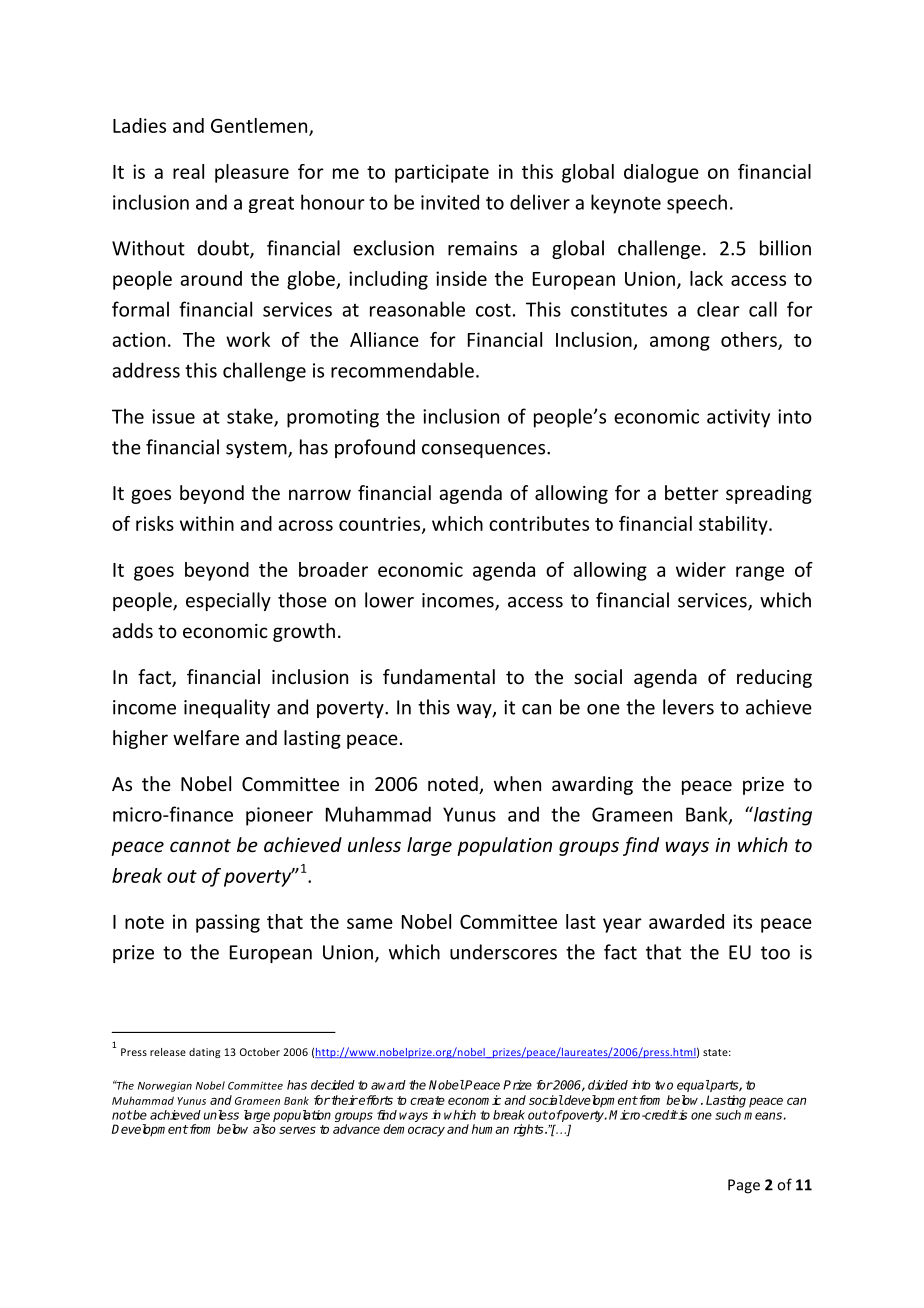 This page has width=924, height=1308. Describe the element at coordinates (688, 707) in the page. I see `levers` at that location.
